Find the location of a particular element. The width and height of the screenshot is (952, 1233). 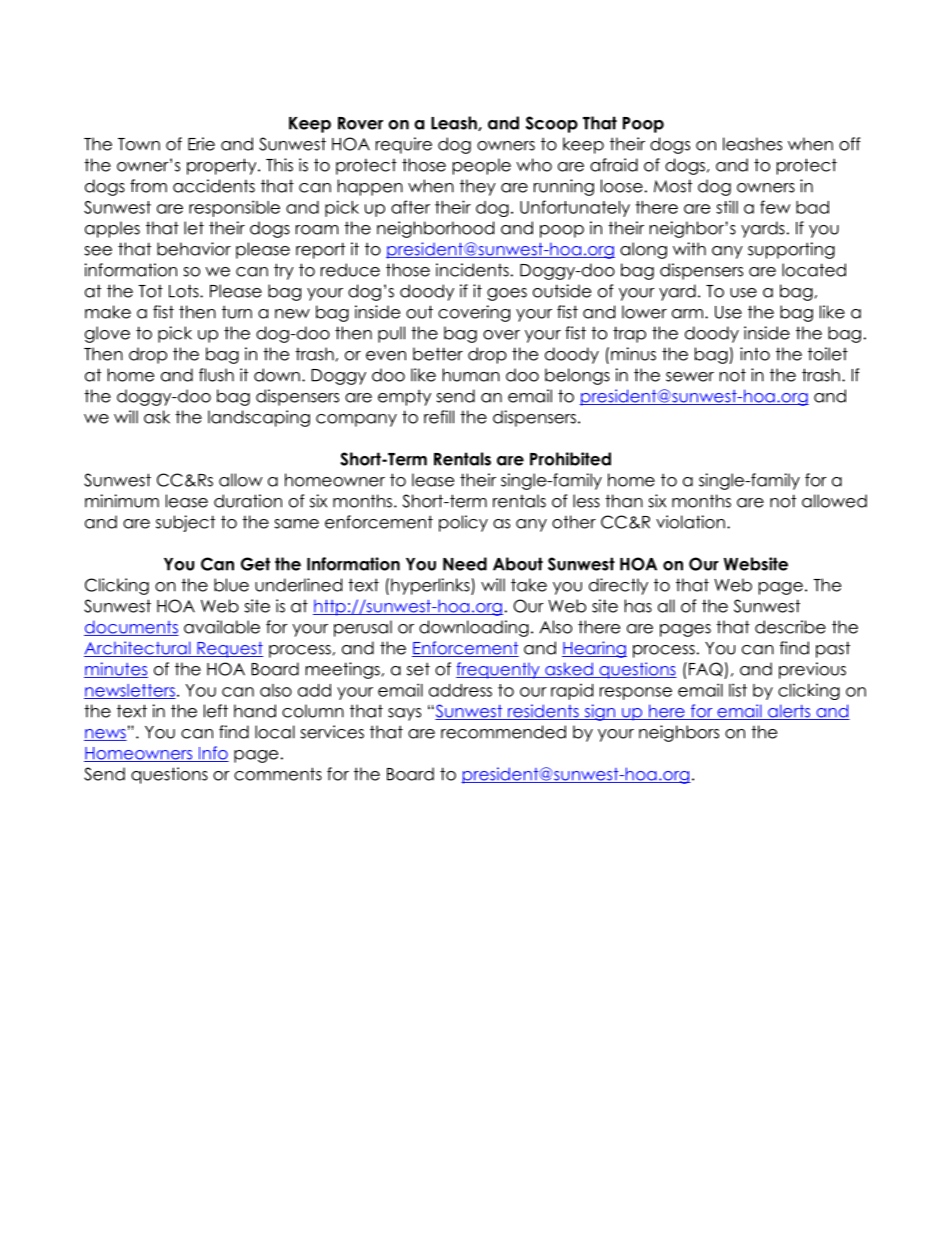

Erie is located at coordinates (201, 144).
